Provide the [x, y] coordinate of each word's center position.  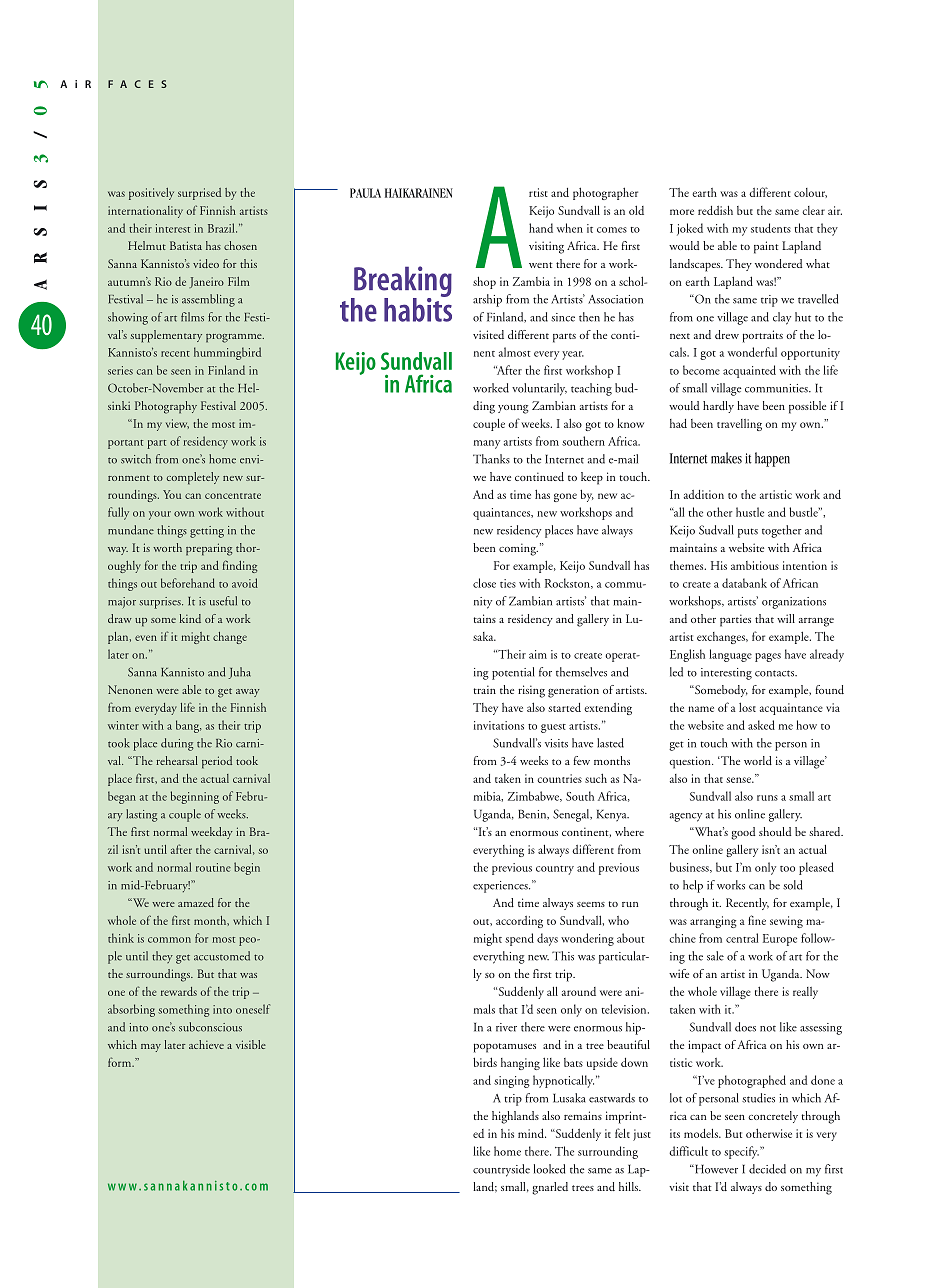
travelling [739, 425]
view [177, 424]
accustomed [222, 956]
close [484, 583]
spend [519, 939]
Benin [533, 815]
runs [767, 798]
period [217, 762]
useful [223, 601]
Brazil [222, 228]
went [541, 265]
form [121, 1062]
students [771, 228]
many [487, 444]
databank [744, 583]
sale [715, 956]
